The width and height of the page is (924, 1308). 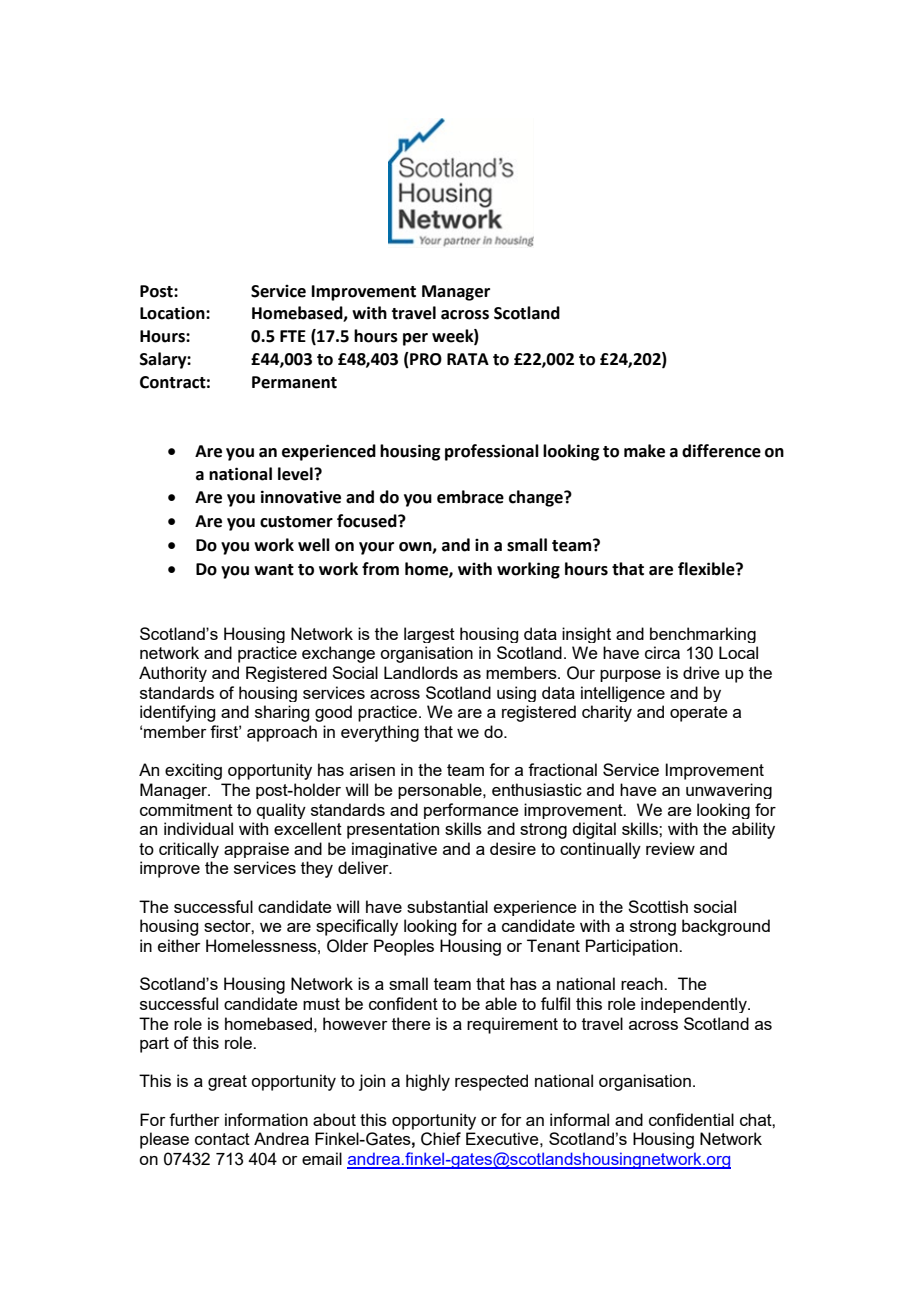 What do you see at coordinates (726, 927) in the page?
I see `background` at bounding box center [726, 927].
